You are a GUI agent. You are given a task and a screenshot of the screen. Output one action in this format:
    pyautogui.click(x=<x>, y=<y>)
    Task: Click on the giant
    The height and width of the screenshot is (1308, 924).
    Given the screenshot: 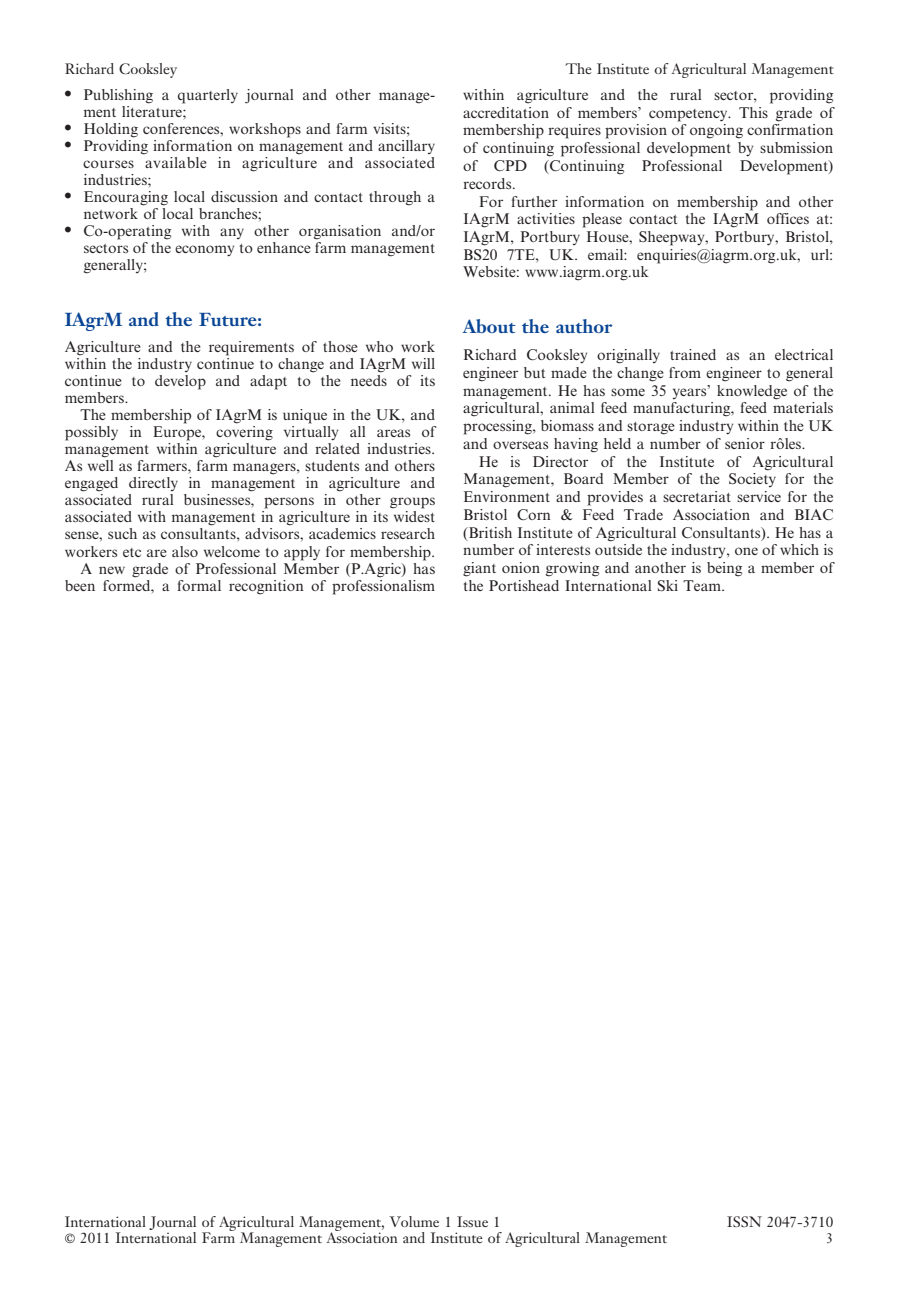 What is the action you would take?
    pyautogui.click(x=479, y=569)
